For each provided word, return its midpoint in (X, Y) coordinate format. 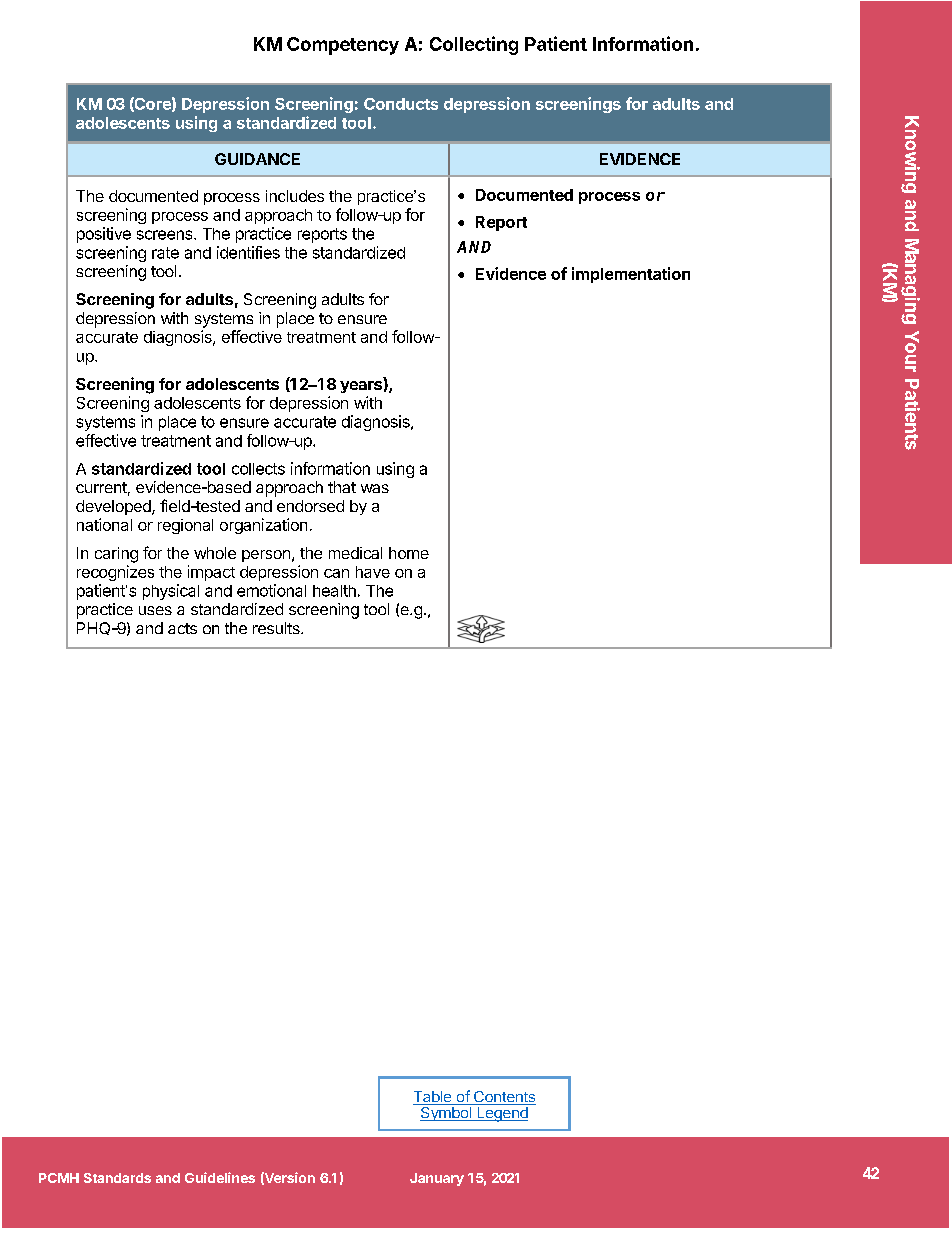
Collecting (474, 45)
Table (433, 1098)
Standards (117, 1178)
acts (182, 628)
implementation (631, 275)
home (409, 553)
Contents (503, 1098)
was (375, 488)
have (373, 572)
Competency (343, 46)
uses (155, 610)
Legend (501, 1114)
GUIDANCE (257, 159)
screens (166, 235)
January (437, 1179)
